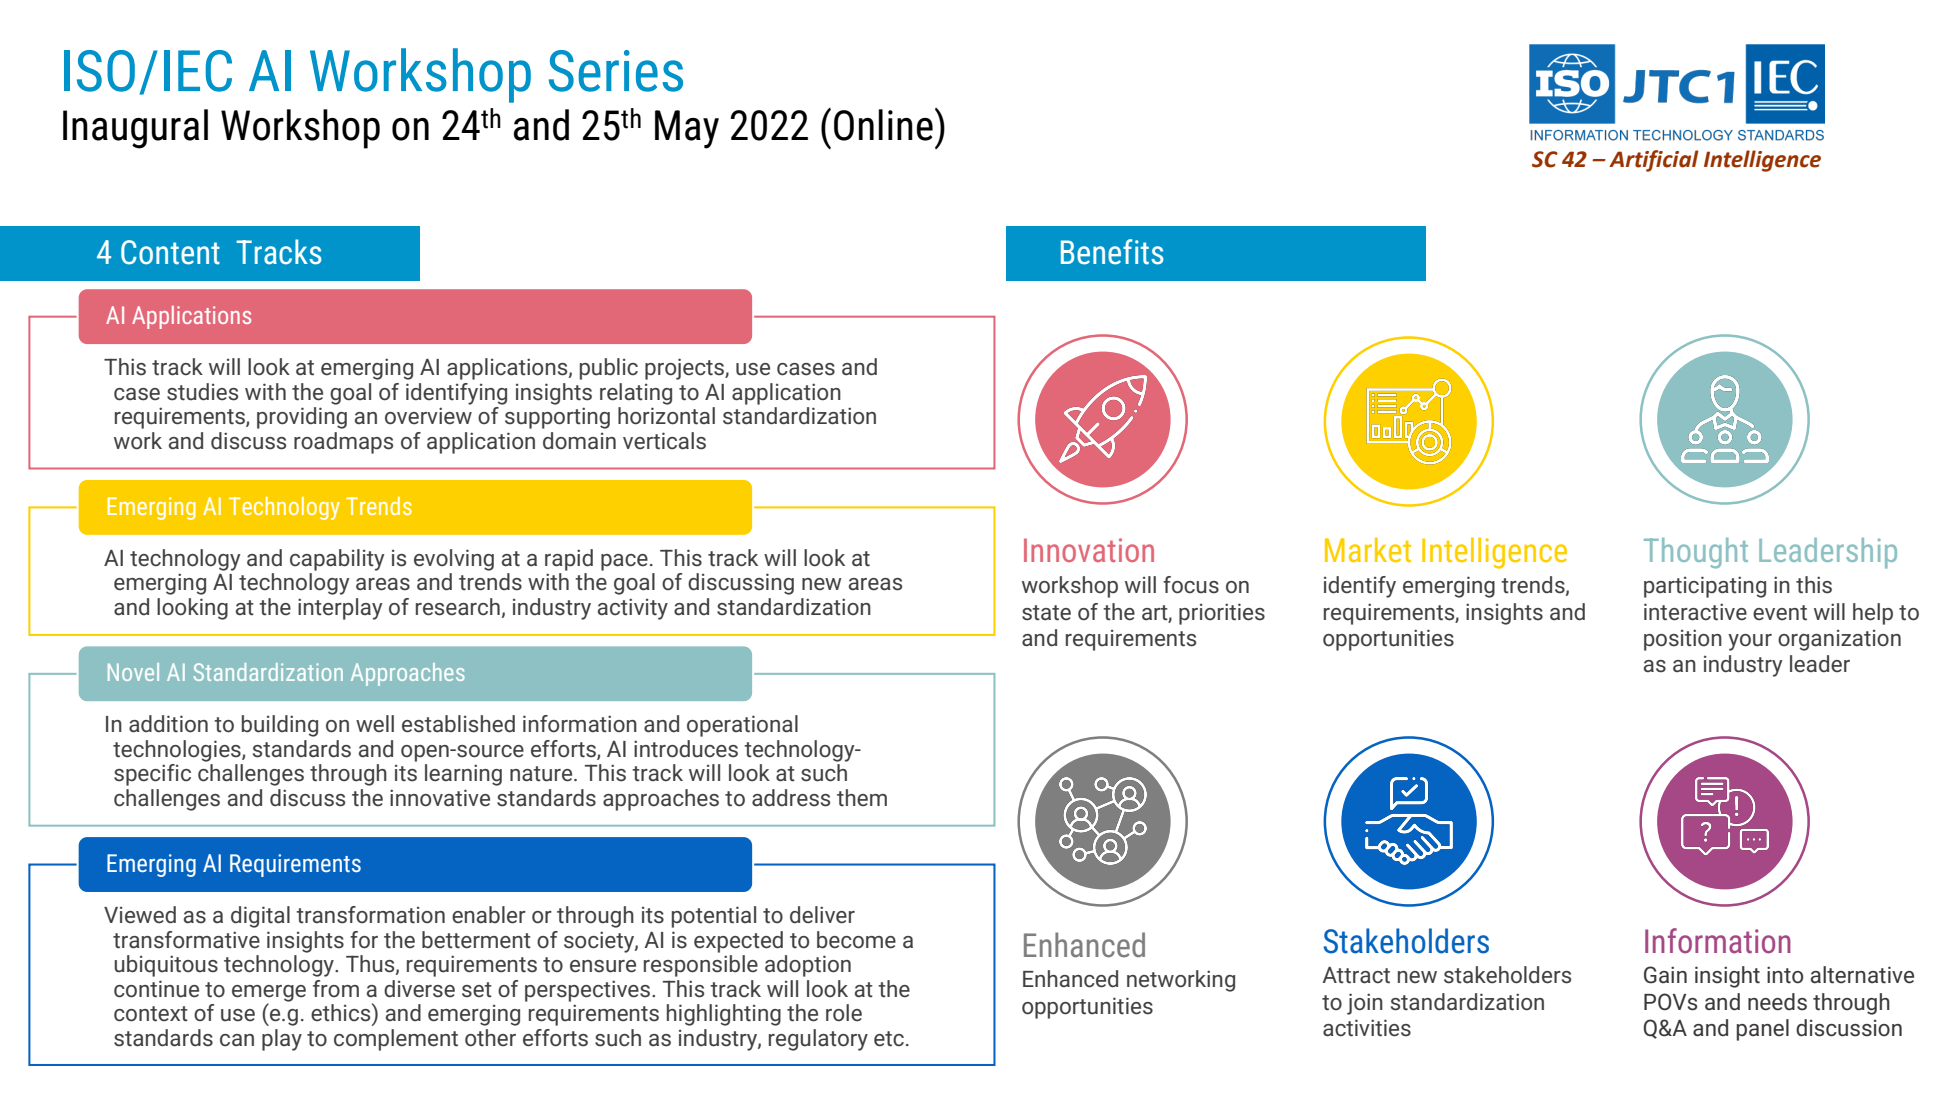 The height and width of the image is (1102, 1959). I want to click on Inaugural, so click(135, 129).
